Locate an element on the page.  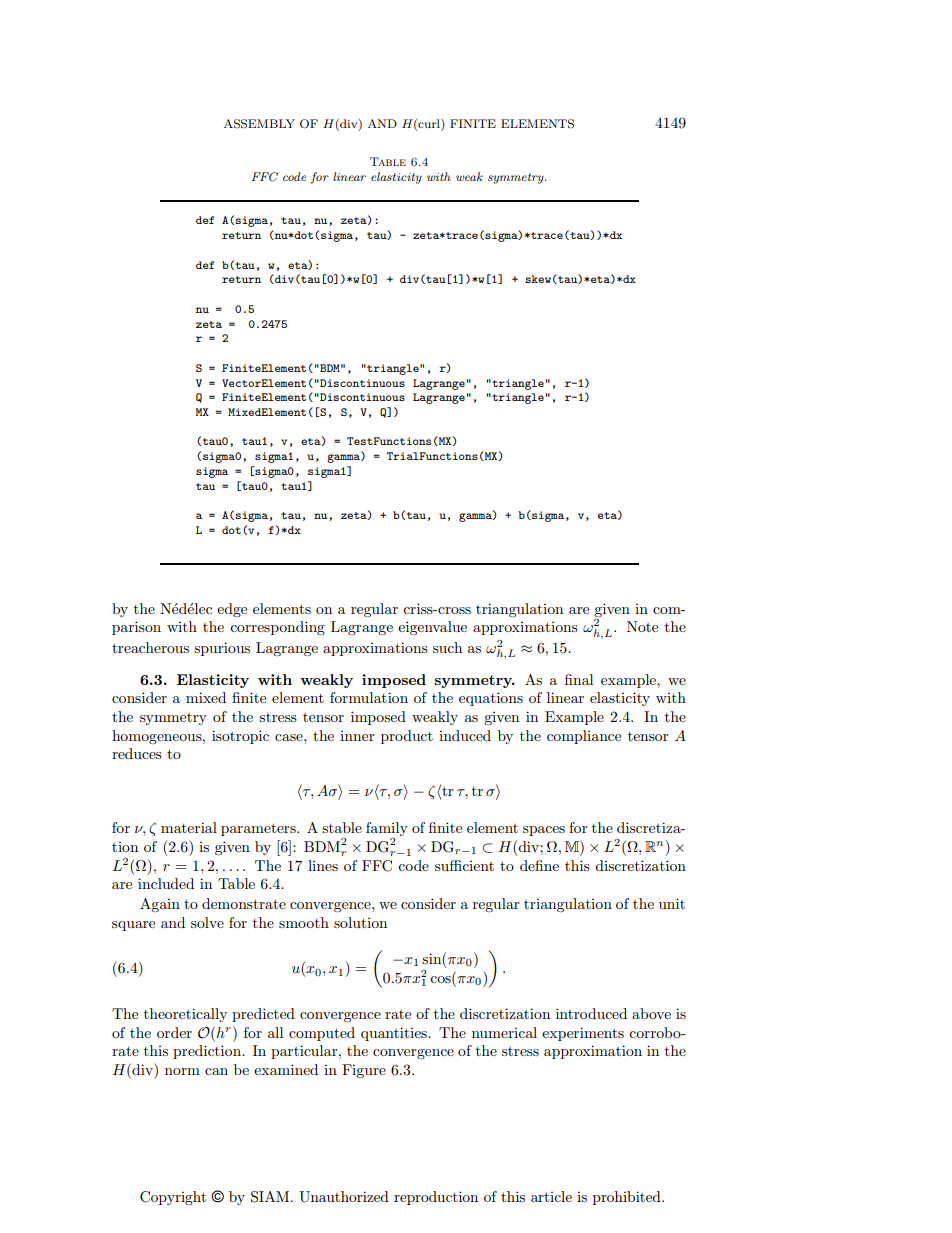
such is located at coordinates (447, 647).
